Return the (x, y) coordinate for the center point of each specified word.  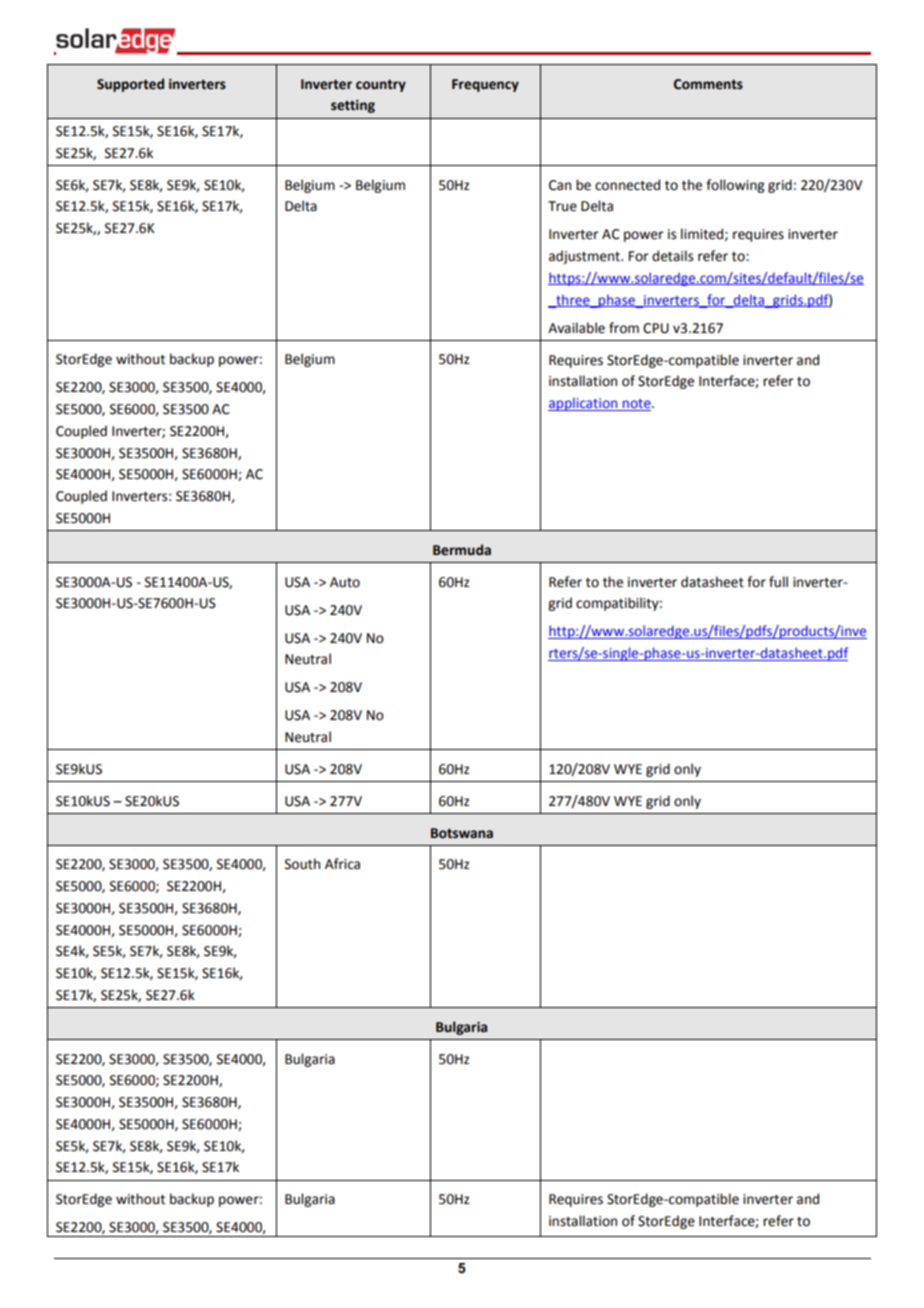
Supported (130, 85)
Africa (342, 864)
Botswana (462, 833)
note (637, 405)
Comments (708, 84)
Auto (345, 582)
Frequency (485, 85)
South (302, 864)
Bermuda (462, 550)
